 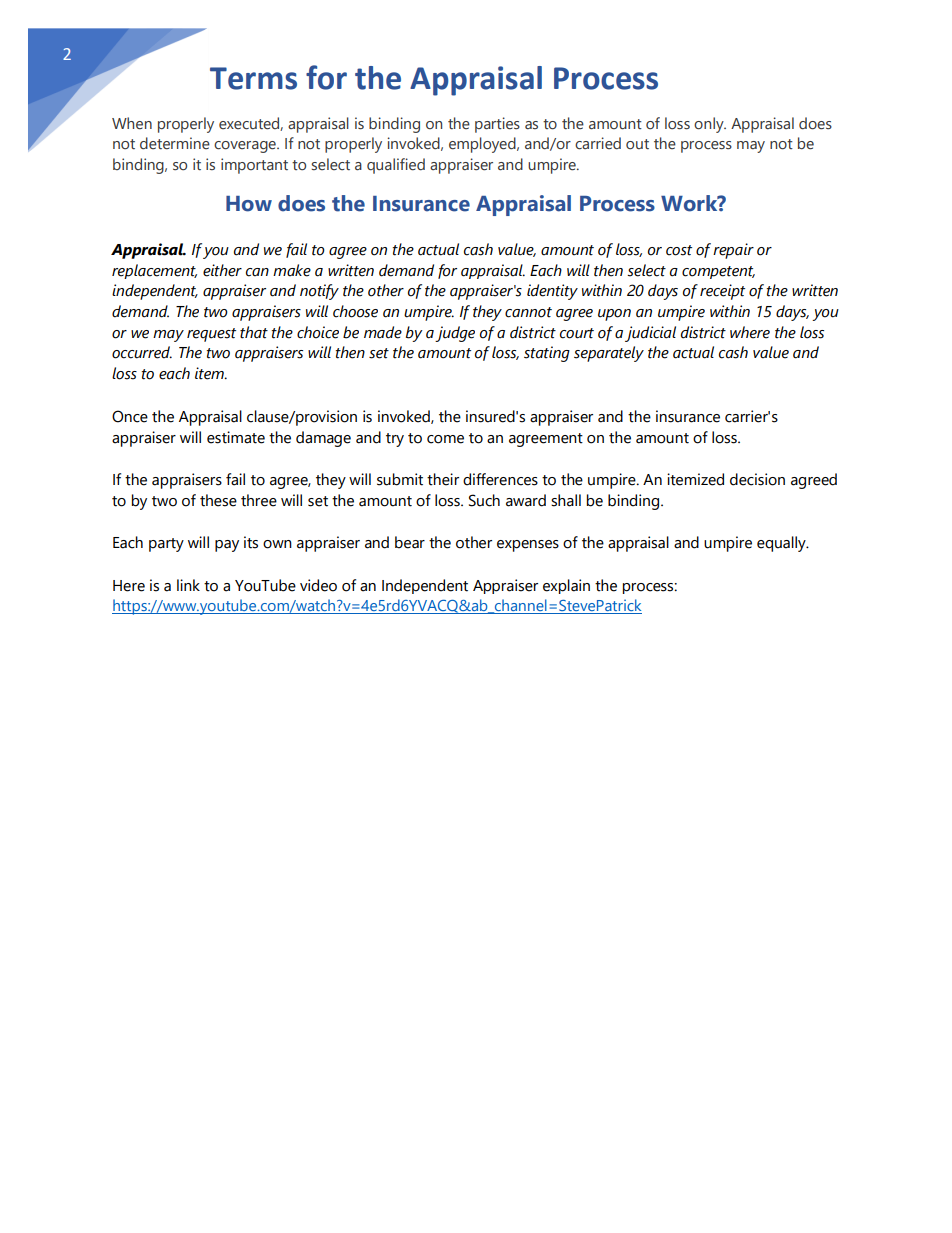 I want to click on request, so click(x=211, y=335).
